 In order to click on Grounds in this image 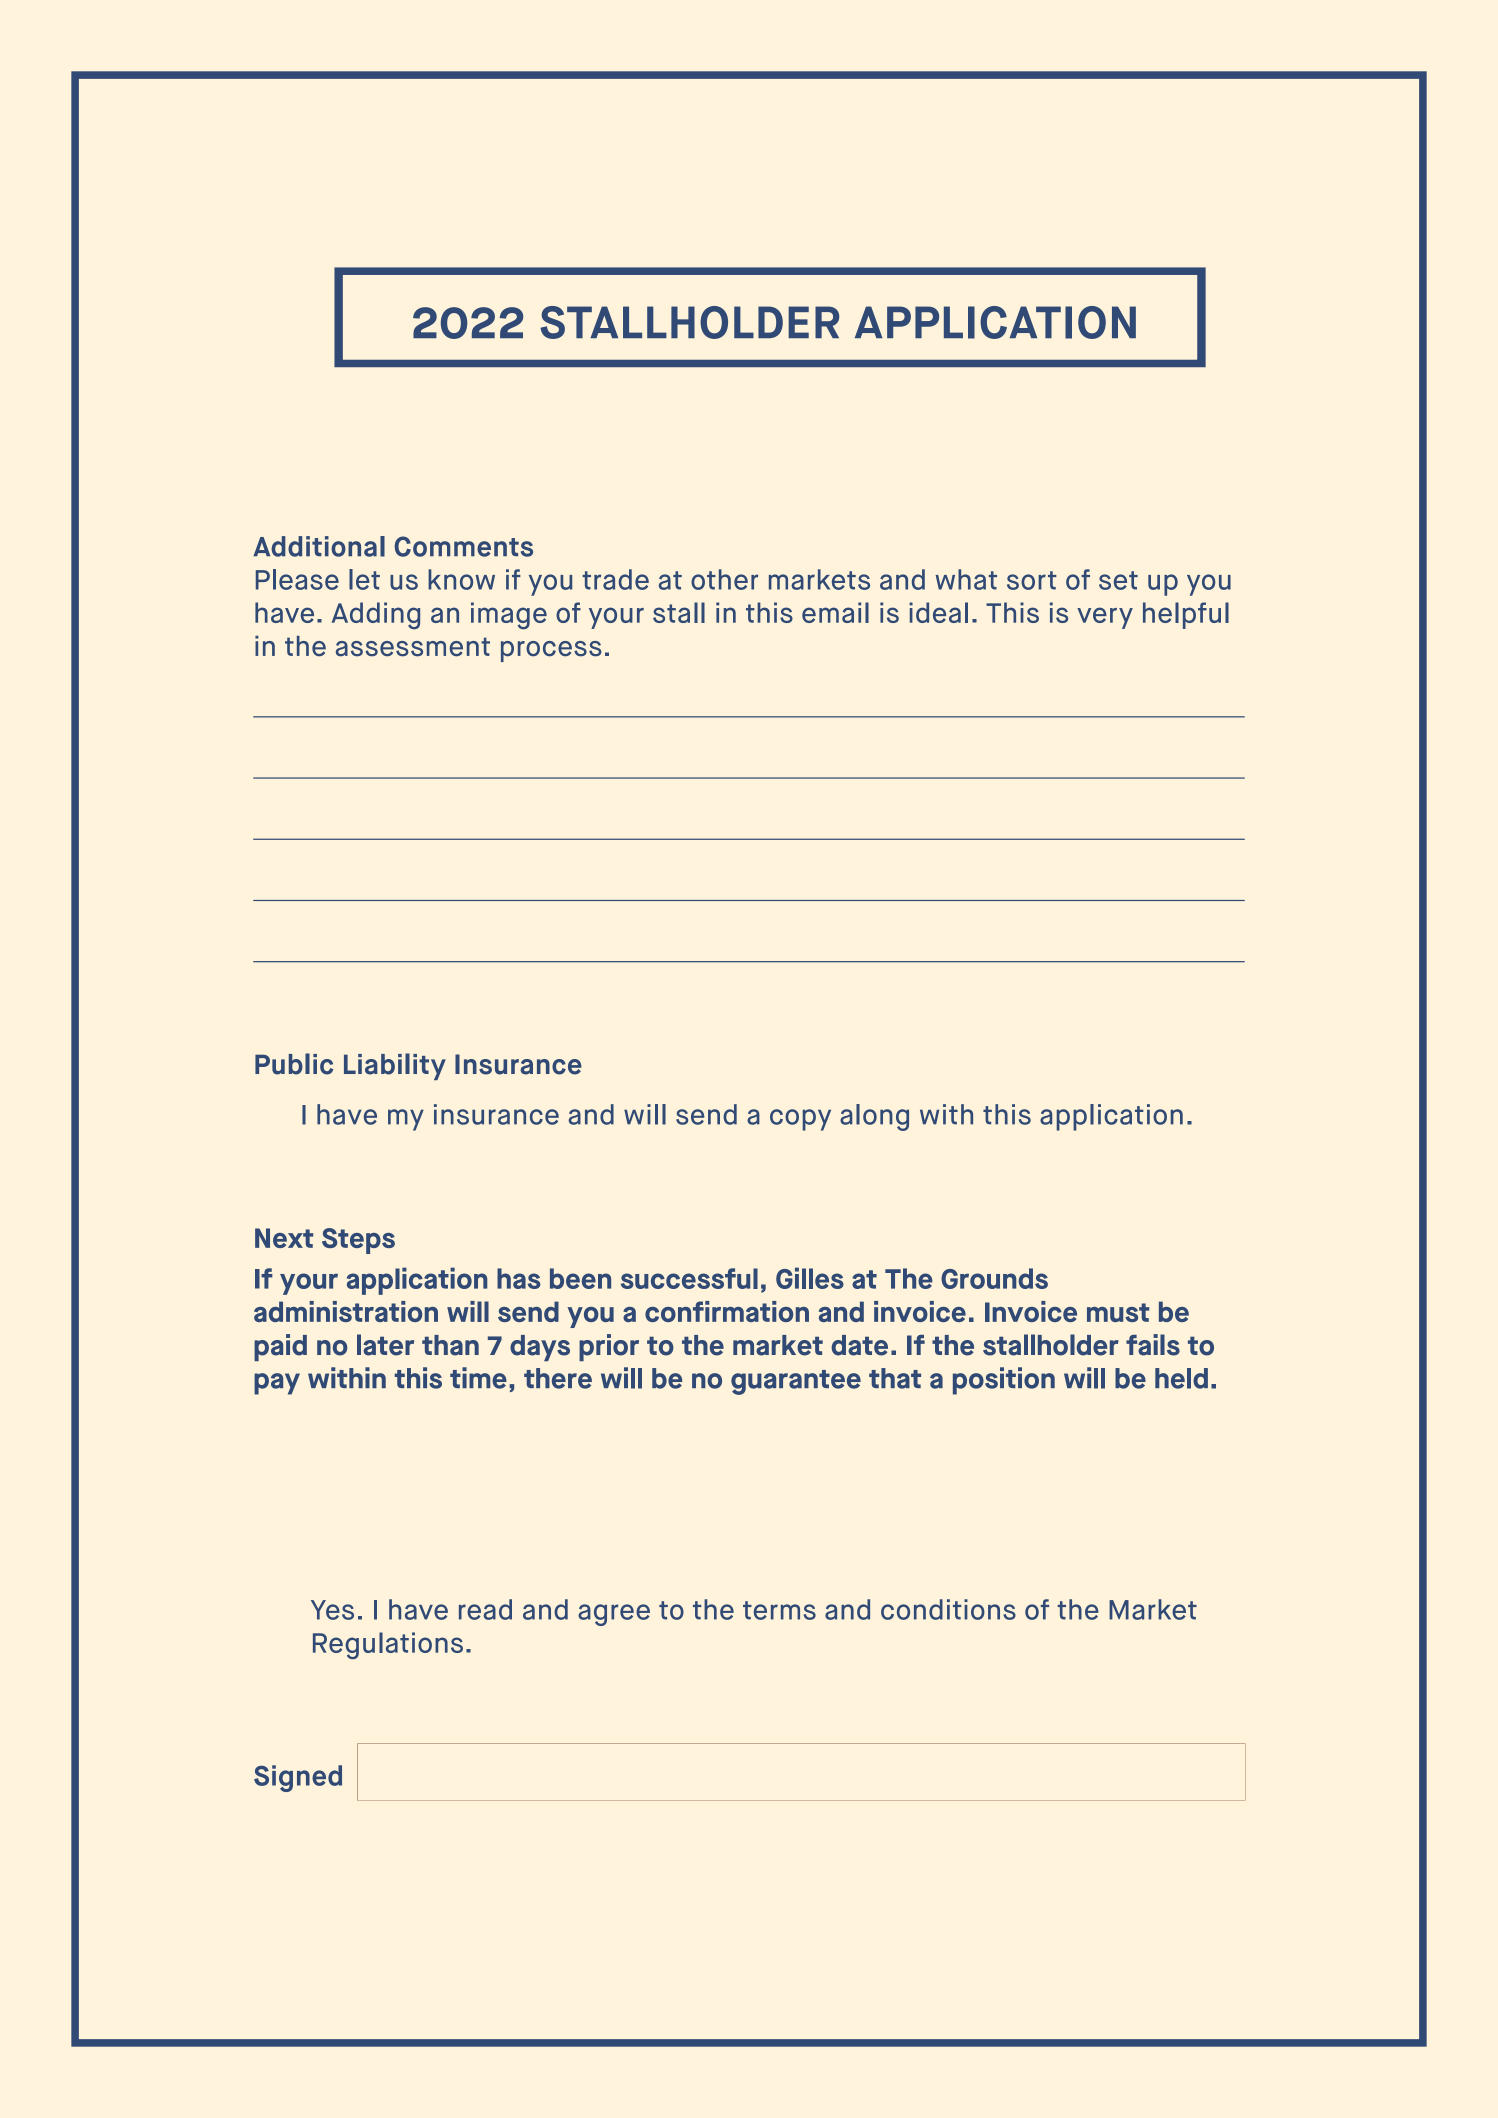, I will do `click(994, 1278)`.
